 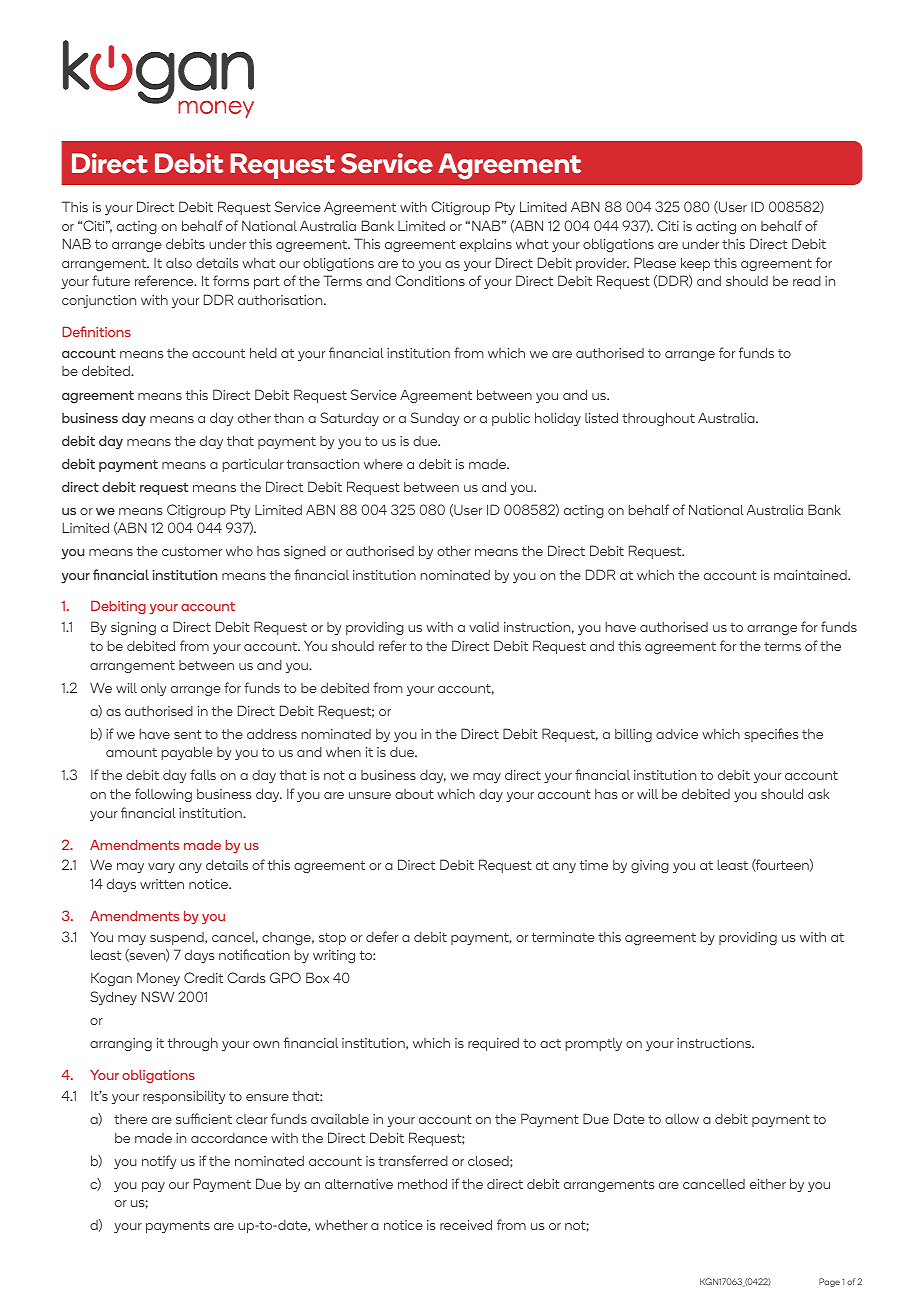 What do you see at coordinates (466, 1224) in the screenshot?
I see `received` at bounding box center [466, 1224].
